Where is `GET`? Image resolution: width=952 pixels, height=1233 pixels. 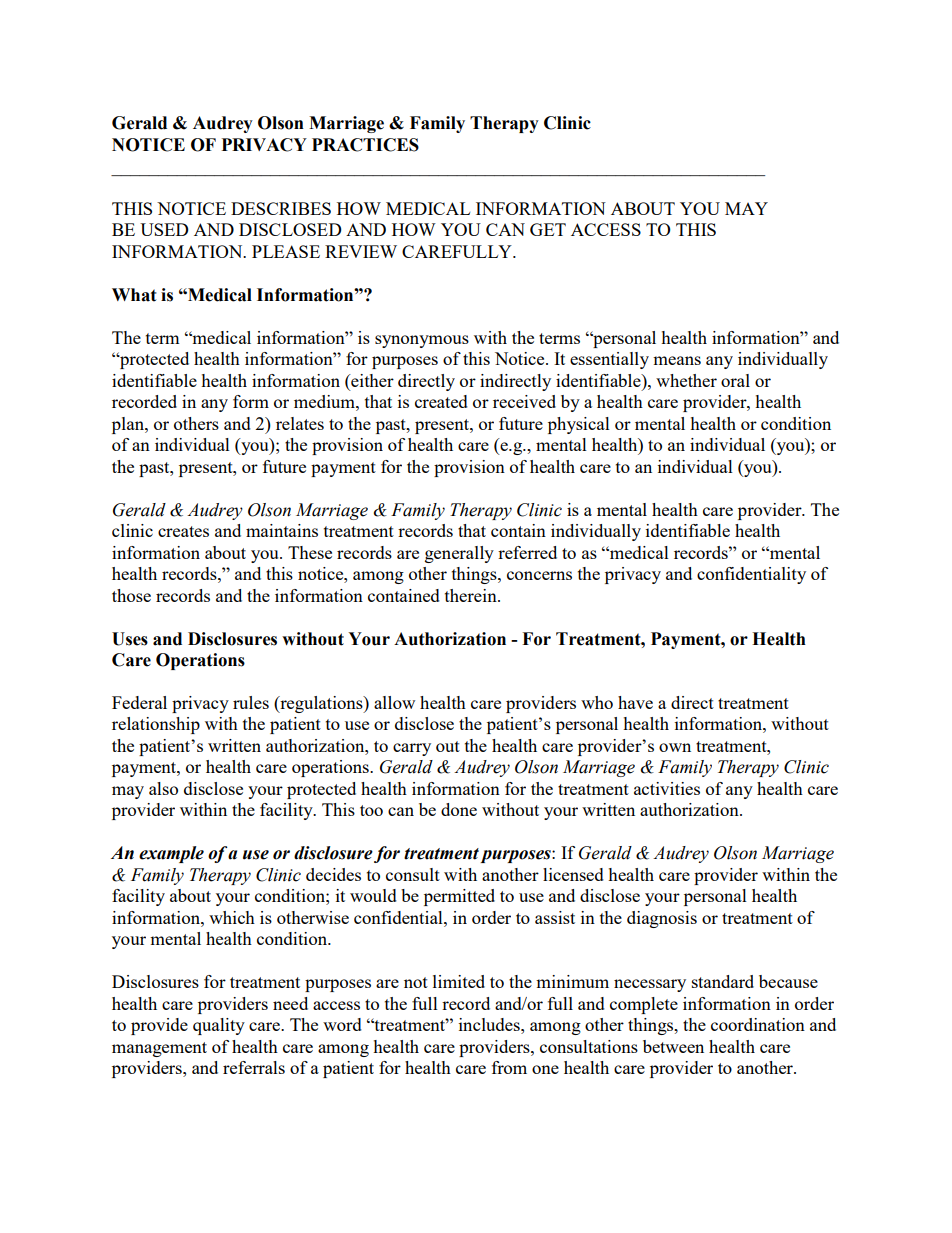
GET is located at coordinates (548, 229).
